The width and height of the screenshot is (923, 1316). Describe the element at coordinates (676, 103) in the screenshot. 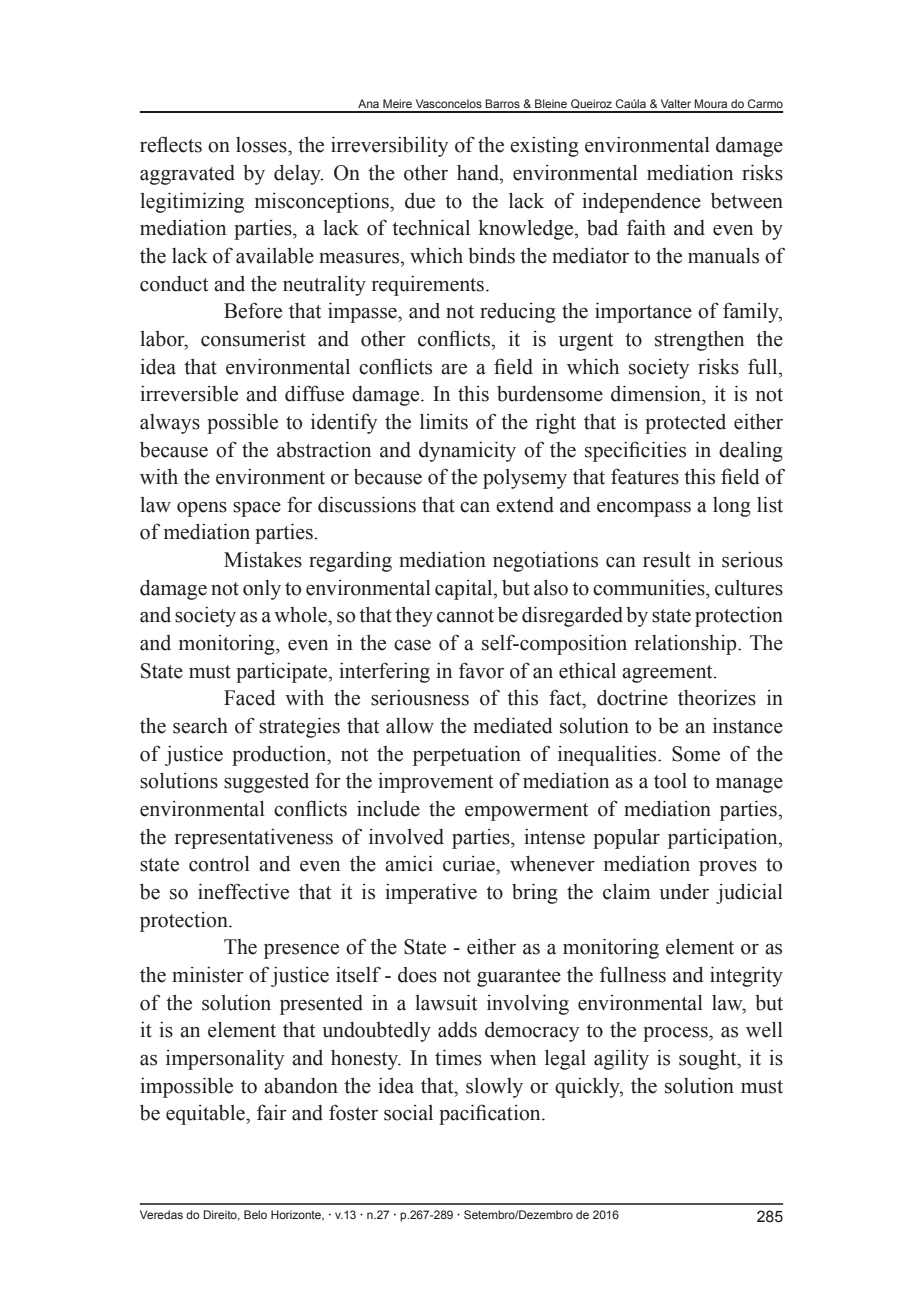

I see `Valter` at that location.
